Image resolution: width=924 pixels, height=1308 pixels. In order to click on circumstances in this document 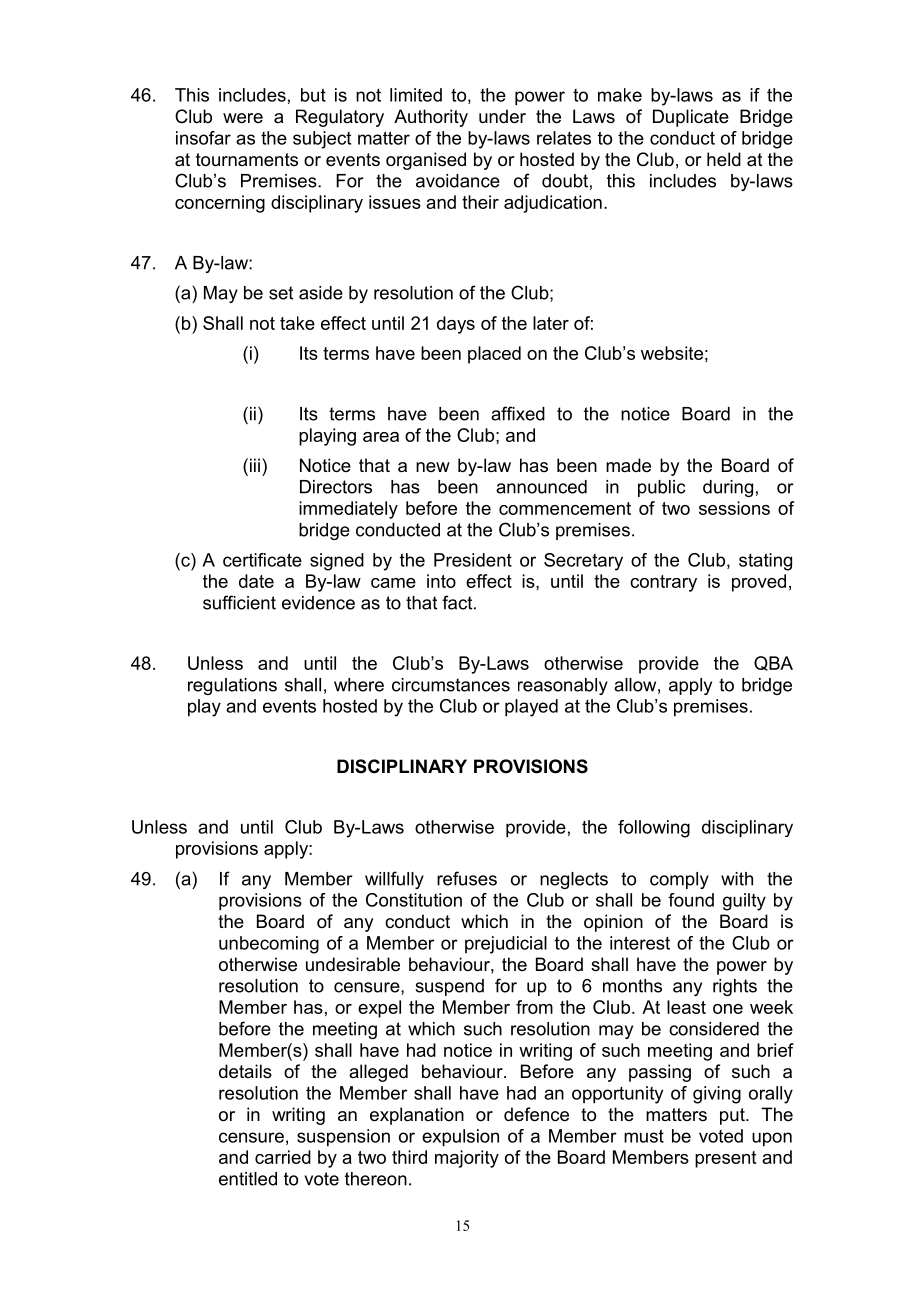, I will do `click(451, 685)`.
